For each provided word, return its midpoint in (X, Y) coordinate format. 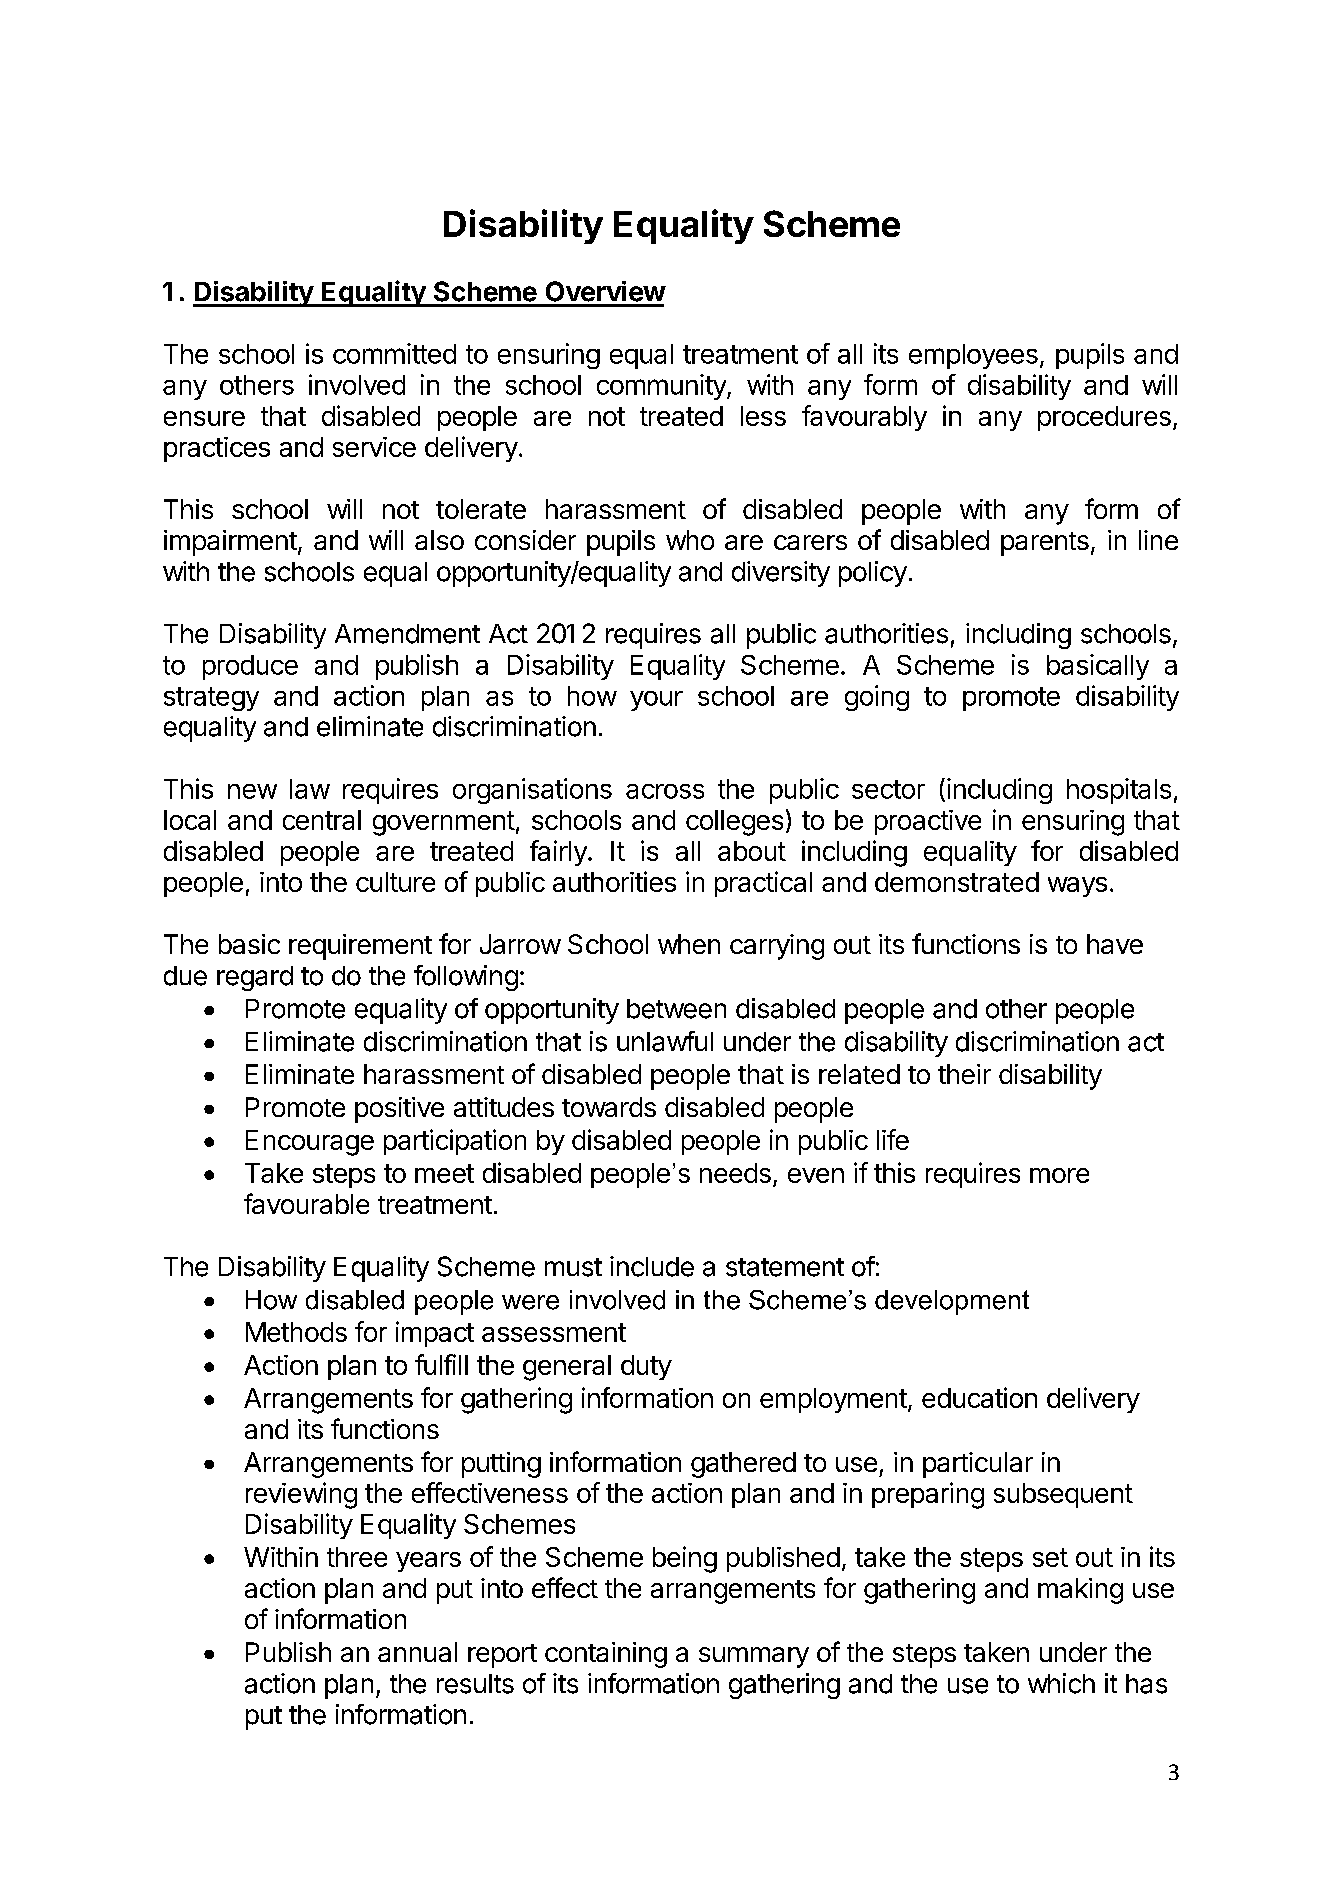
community (662, 387)
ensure (204, 418)
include (652, 1266)
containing (606, 1655)
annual (417, 1652)
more (1059, 1175)
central (322, 820)
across (665, 791)
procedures (1104, 418)
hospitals (1119, 791)
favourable (306, 1203)
